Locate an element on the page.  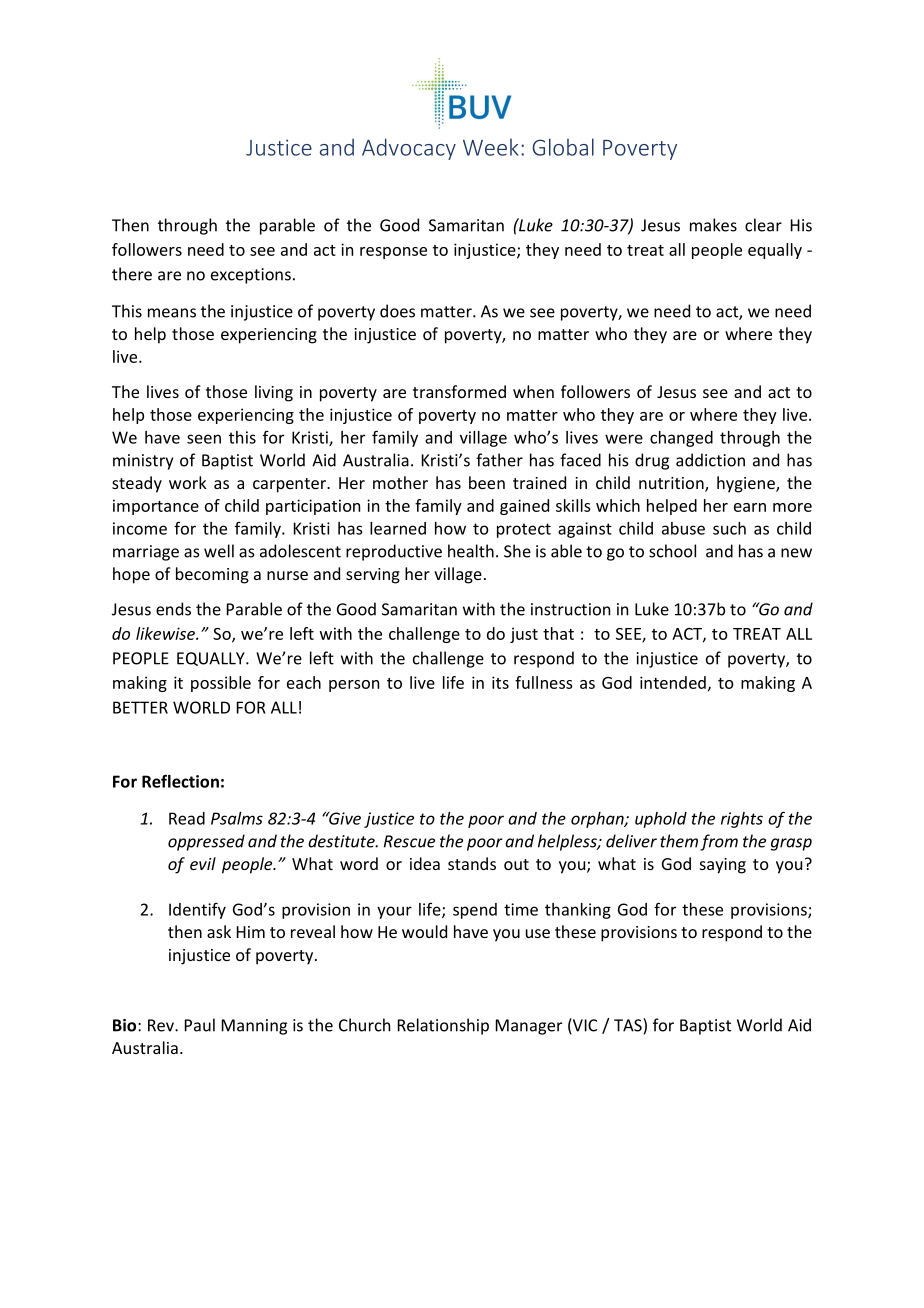
intended is located at coordinates (673, 682).
